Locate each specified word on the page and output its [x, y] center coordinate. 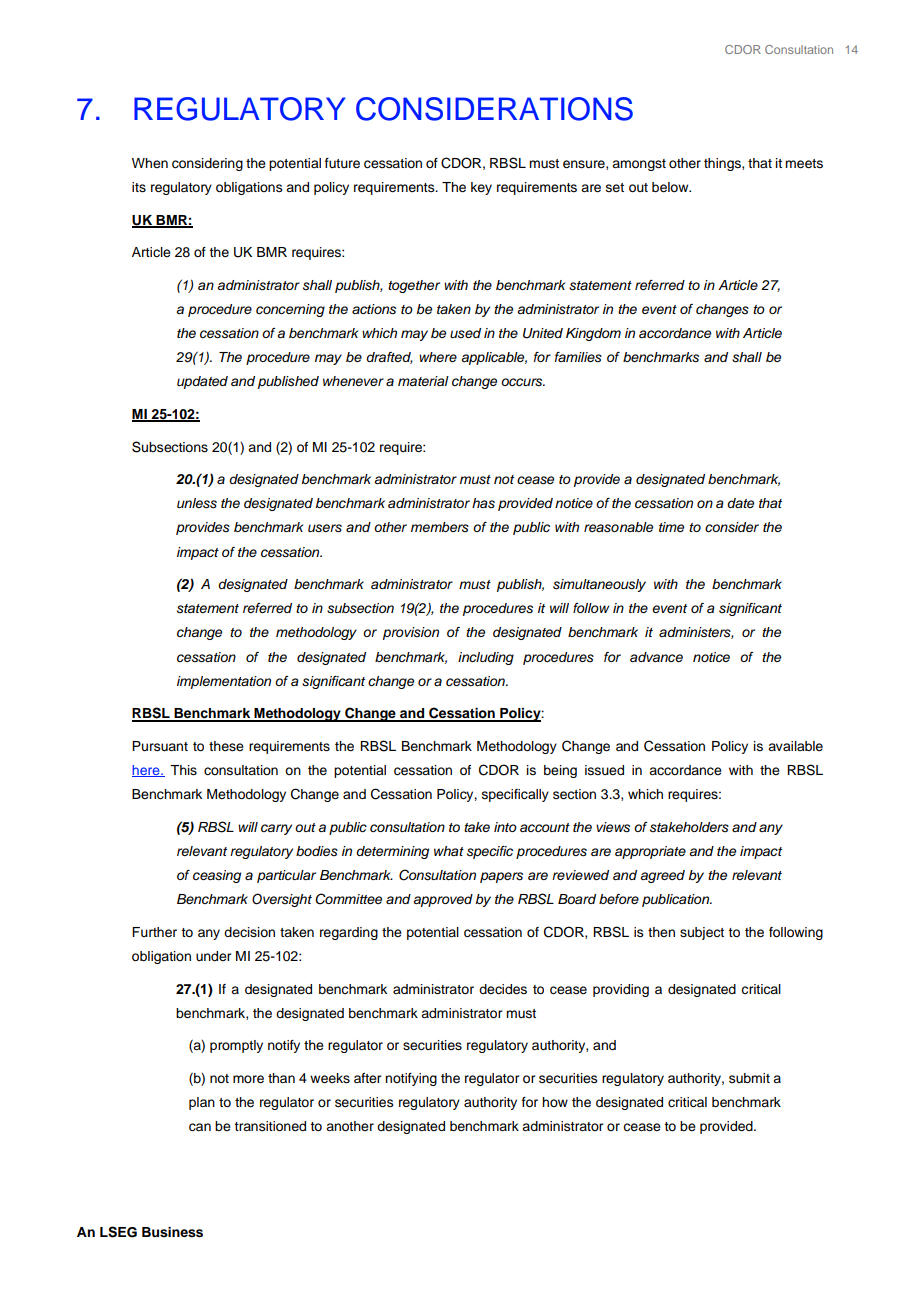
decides [503, 989]
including [486, 658]
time [671, 527]
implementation [224, 682]
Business [172, 1232]
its [139, 187]
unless [197, 503]
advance [656, 657]
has [483, 503]
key [481, 188]
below [671, 187]
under [213, 956]
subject [702, 933]
